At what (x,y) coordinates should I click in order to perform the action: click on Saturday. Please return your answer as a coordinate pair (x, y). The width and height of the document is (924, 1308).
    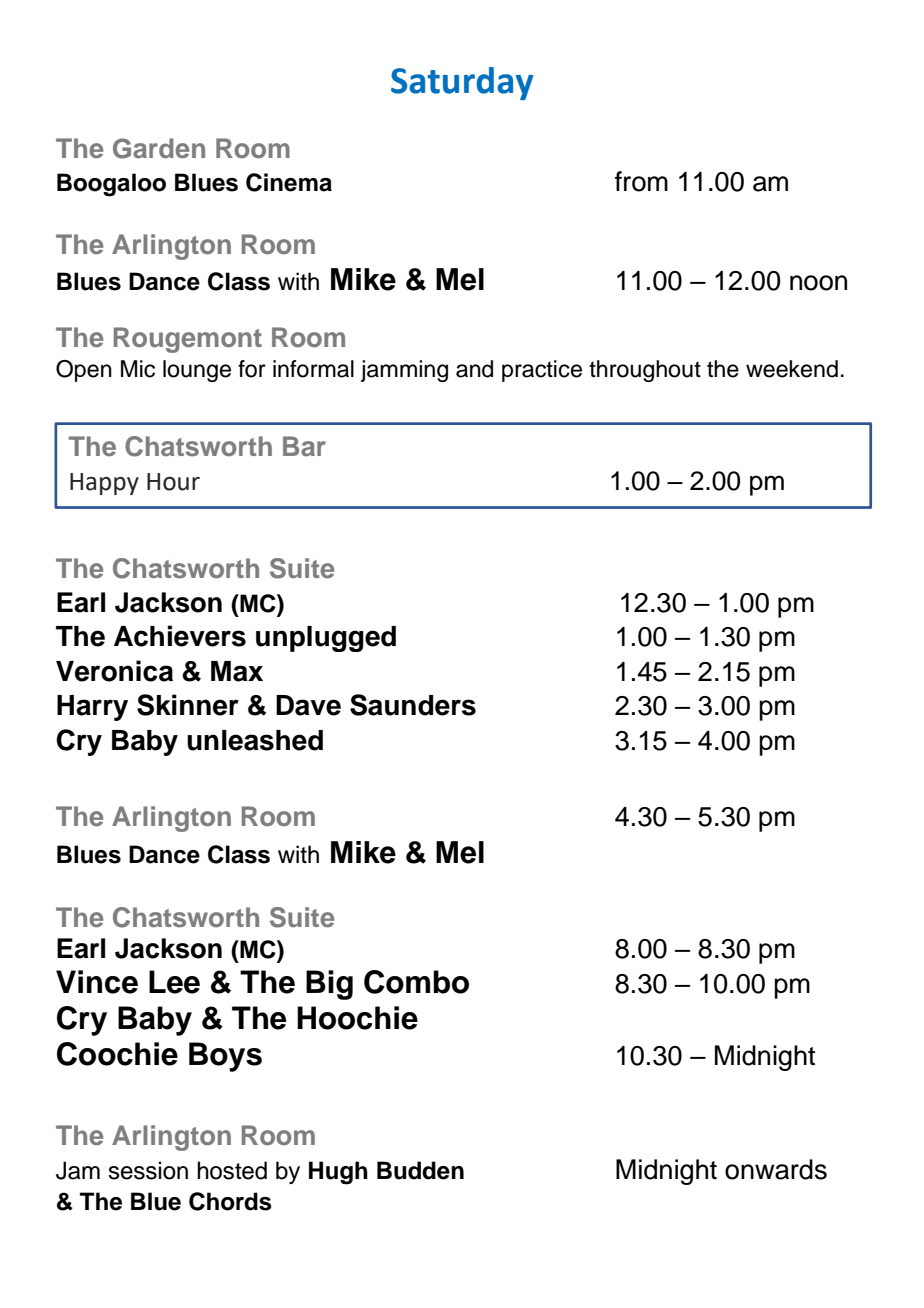
    Looking at the image, I should click on (462, 83).
